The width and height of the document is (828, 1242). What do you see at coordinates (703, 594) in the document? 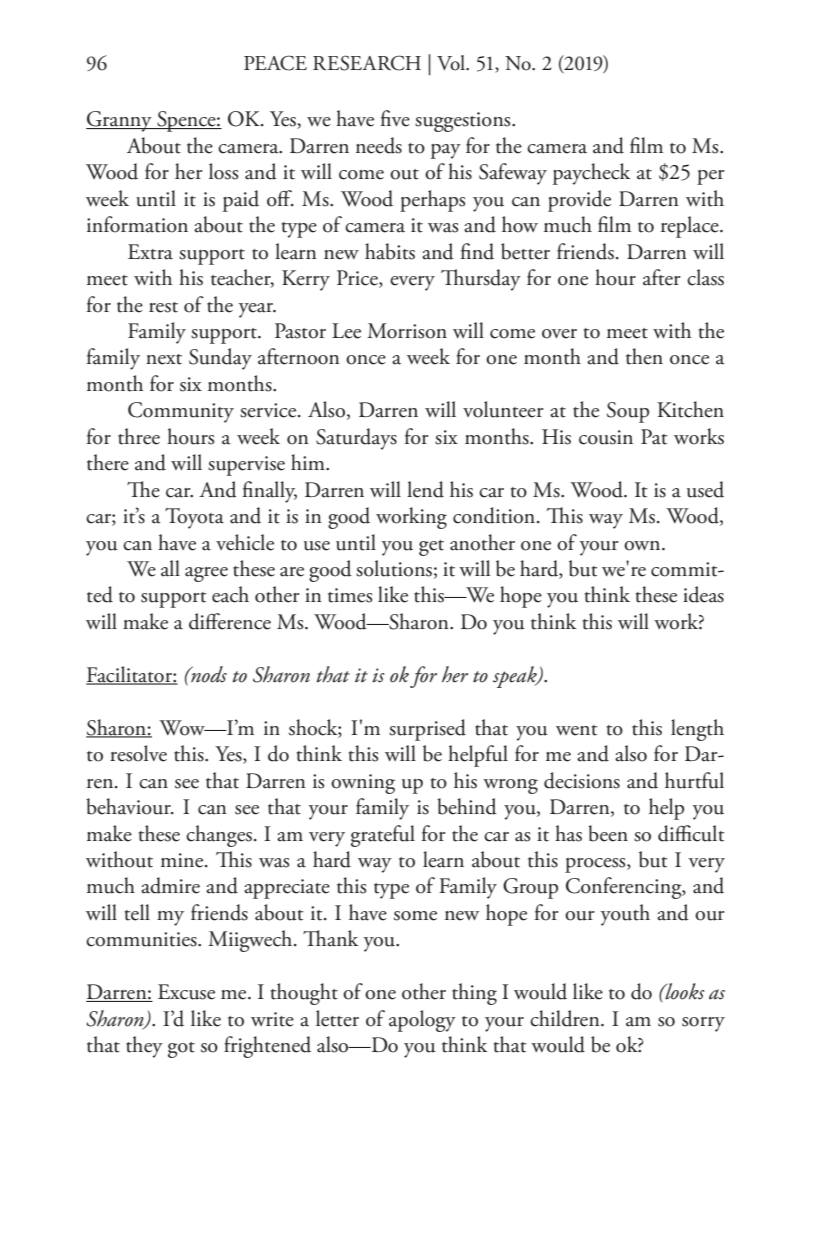
I see `ideas` at bounding box center [703, 594].
